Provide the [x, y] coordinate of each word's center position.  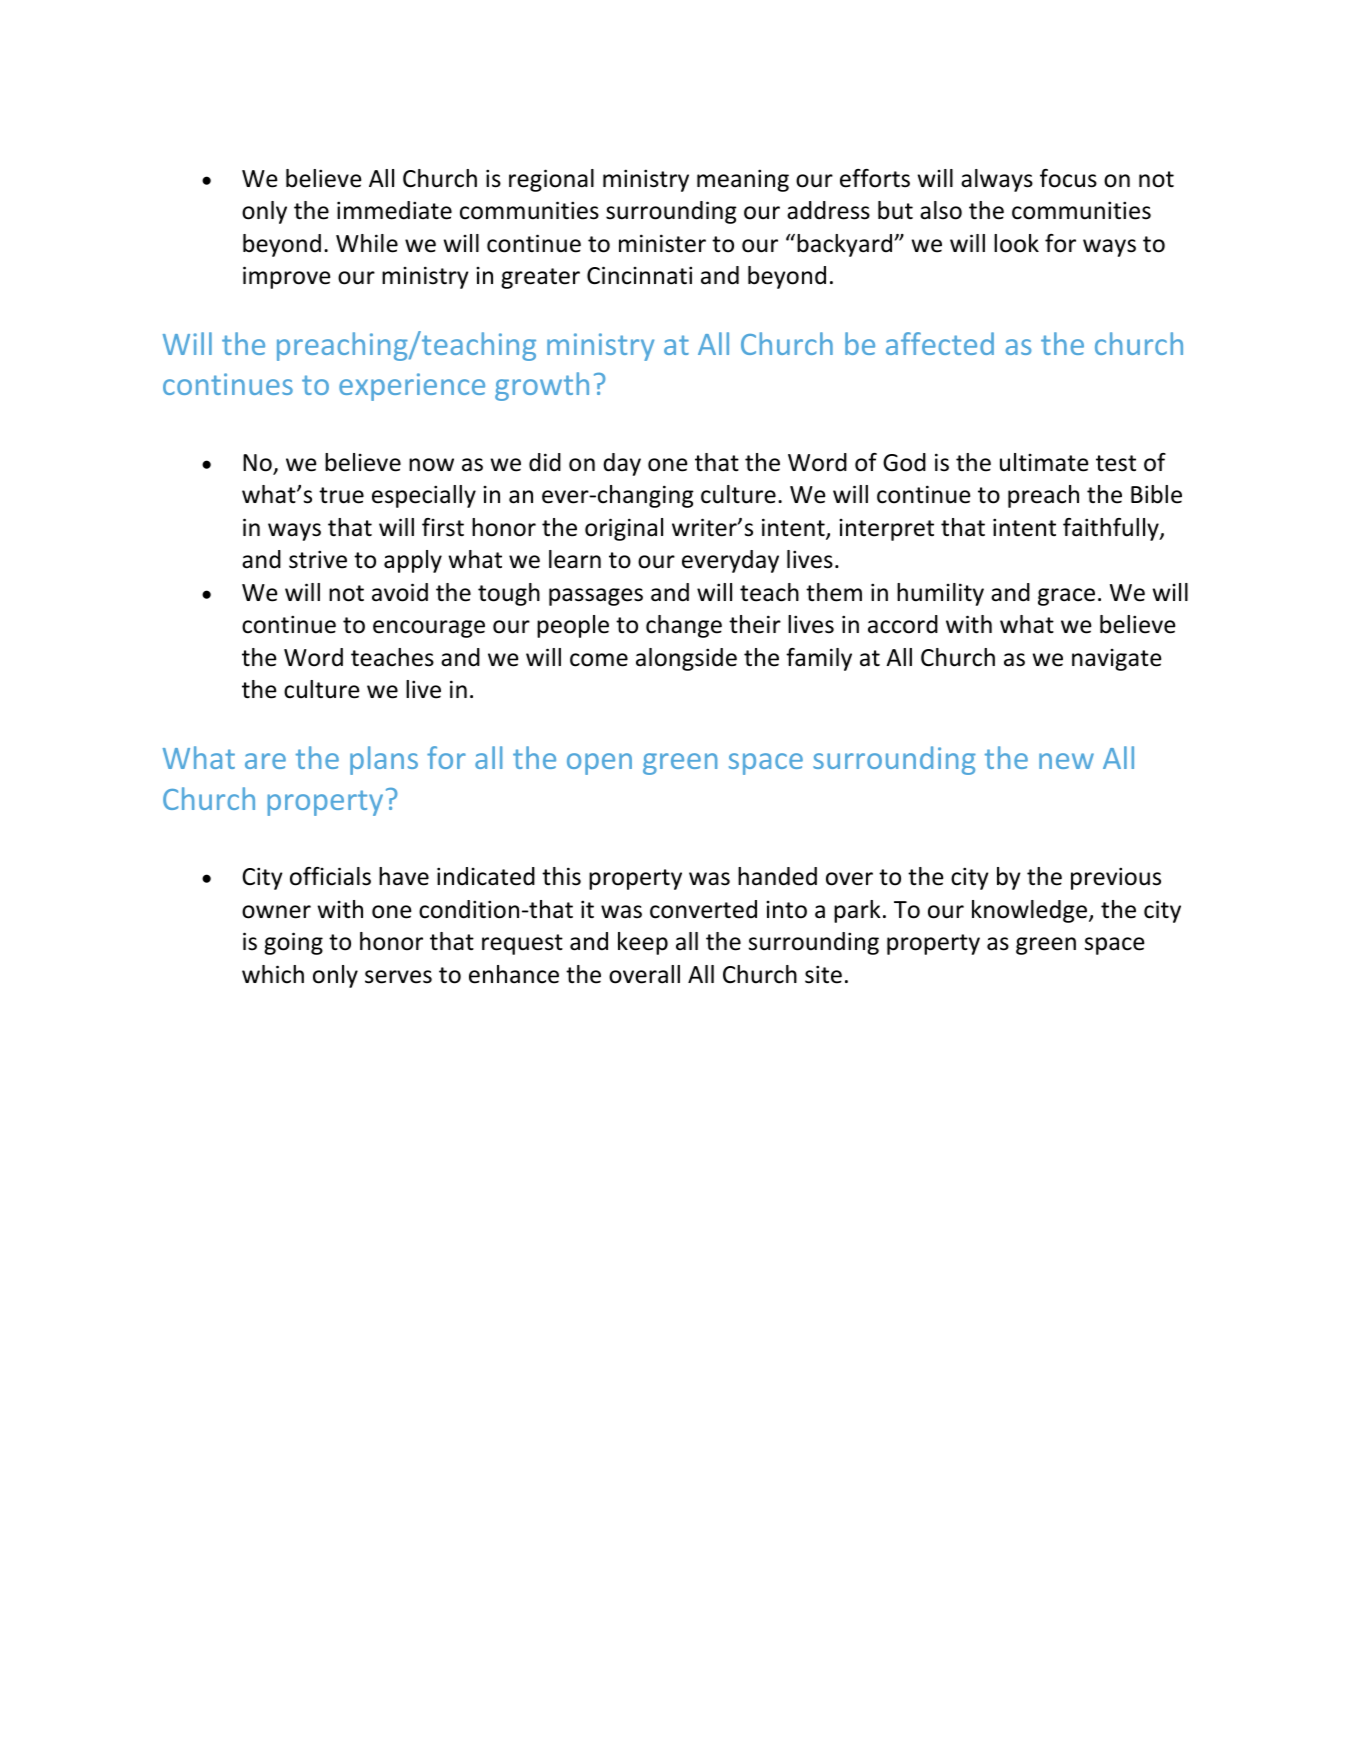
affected [940, 343]
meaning [743, 180]
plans [384, 760]
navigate [1116, 660]
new [1066, 761]
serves [398, 977]
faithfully [1112, 529]
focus [1068, 178]
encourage [429, 629]
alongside [686, 659]
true [341, 495]
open [599, 764]
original [624, 529]
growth [542, 386]
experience [412, 387]
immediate [394, 210]
